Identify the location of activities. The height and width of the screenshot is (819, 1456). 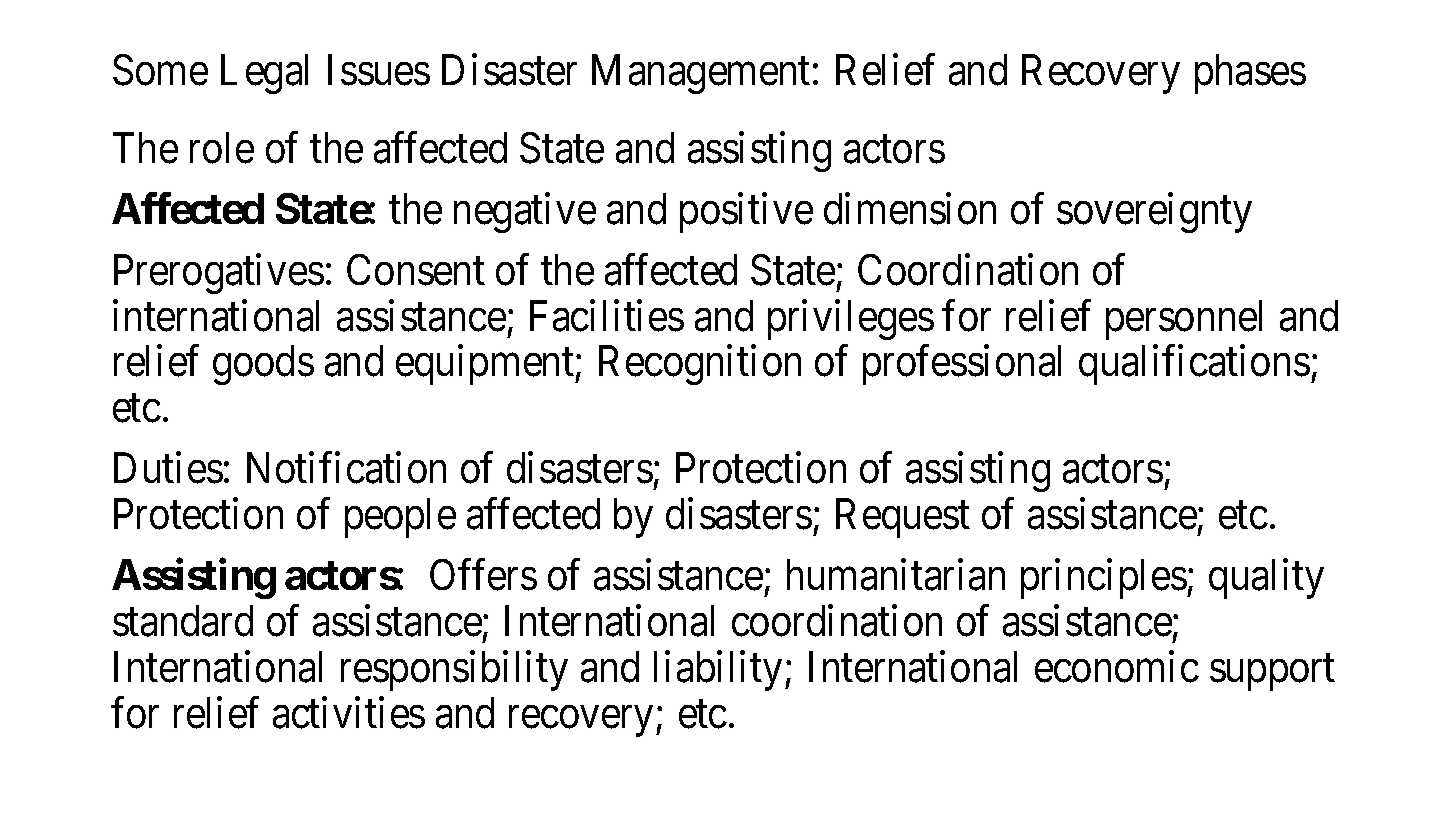
(349, 713).
